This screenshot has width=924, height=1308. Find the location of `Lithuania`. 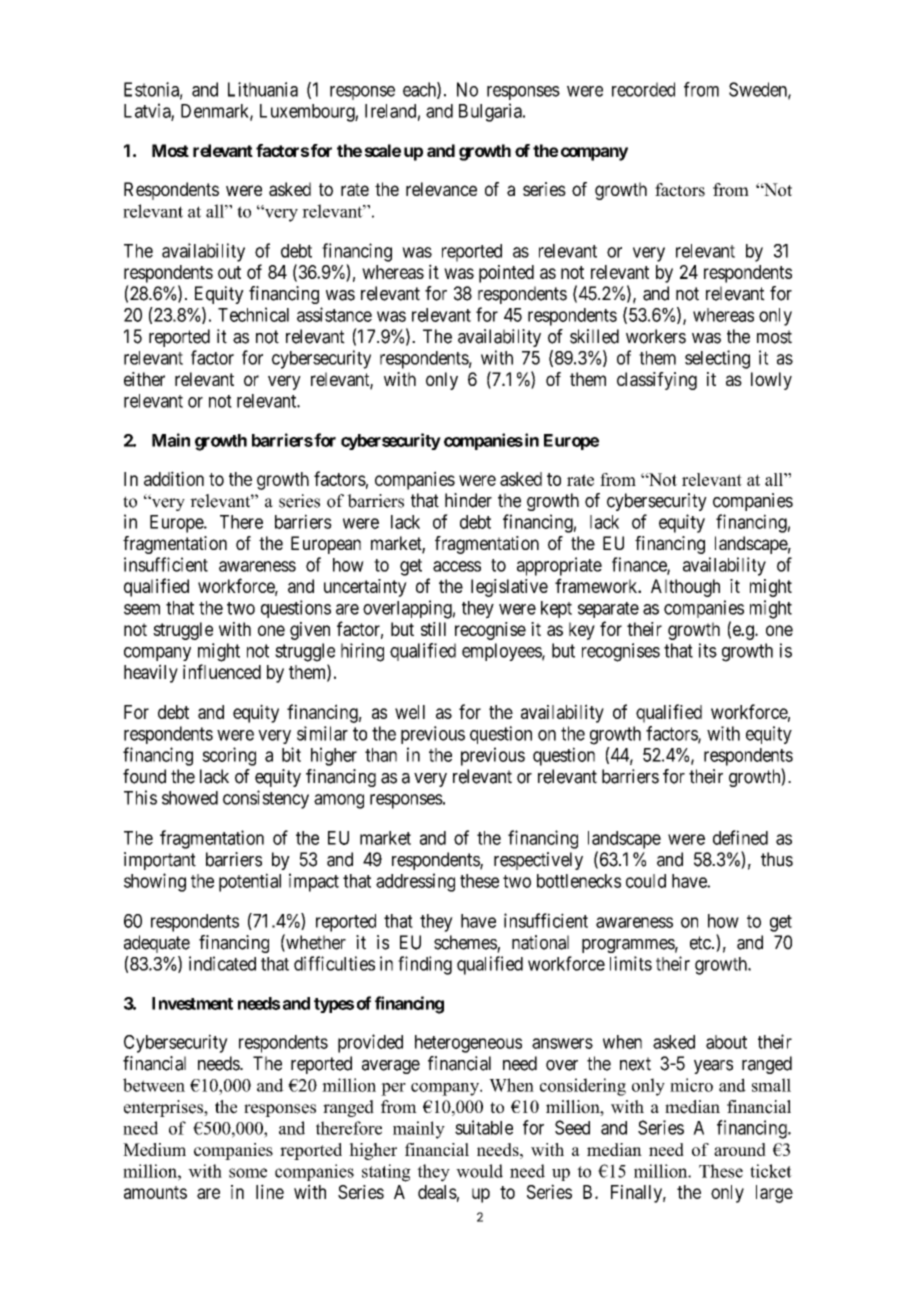

Lithuania is located at coordinates (263, 89).
